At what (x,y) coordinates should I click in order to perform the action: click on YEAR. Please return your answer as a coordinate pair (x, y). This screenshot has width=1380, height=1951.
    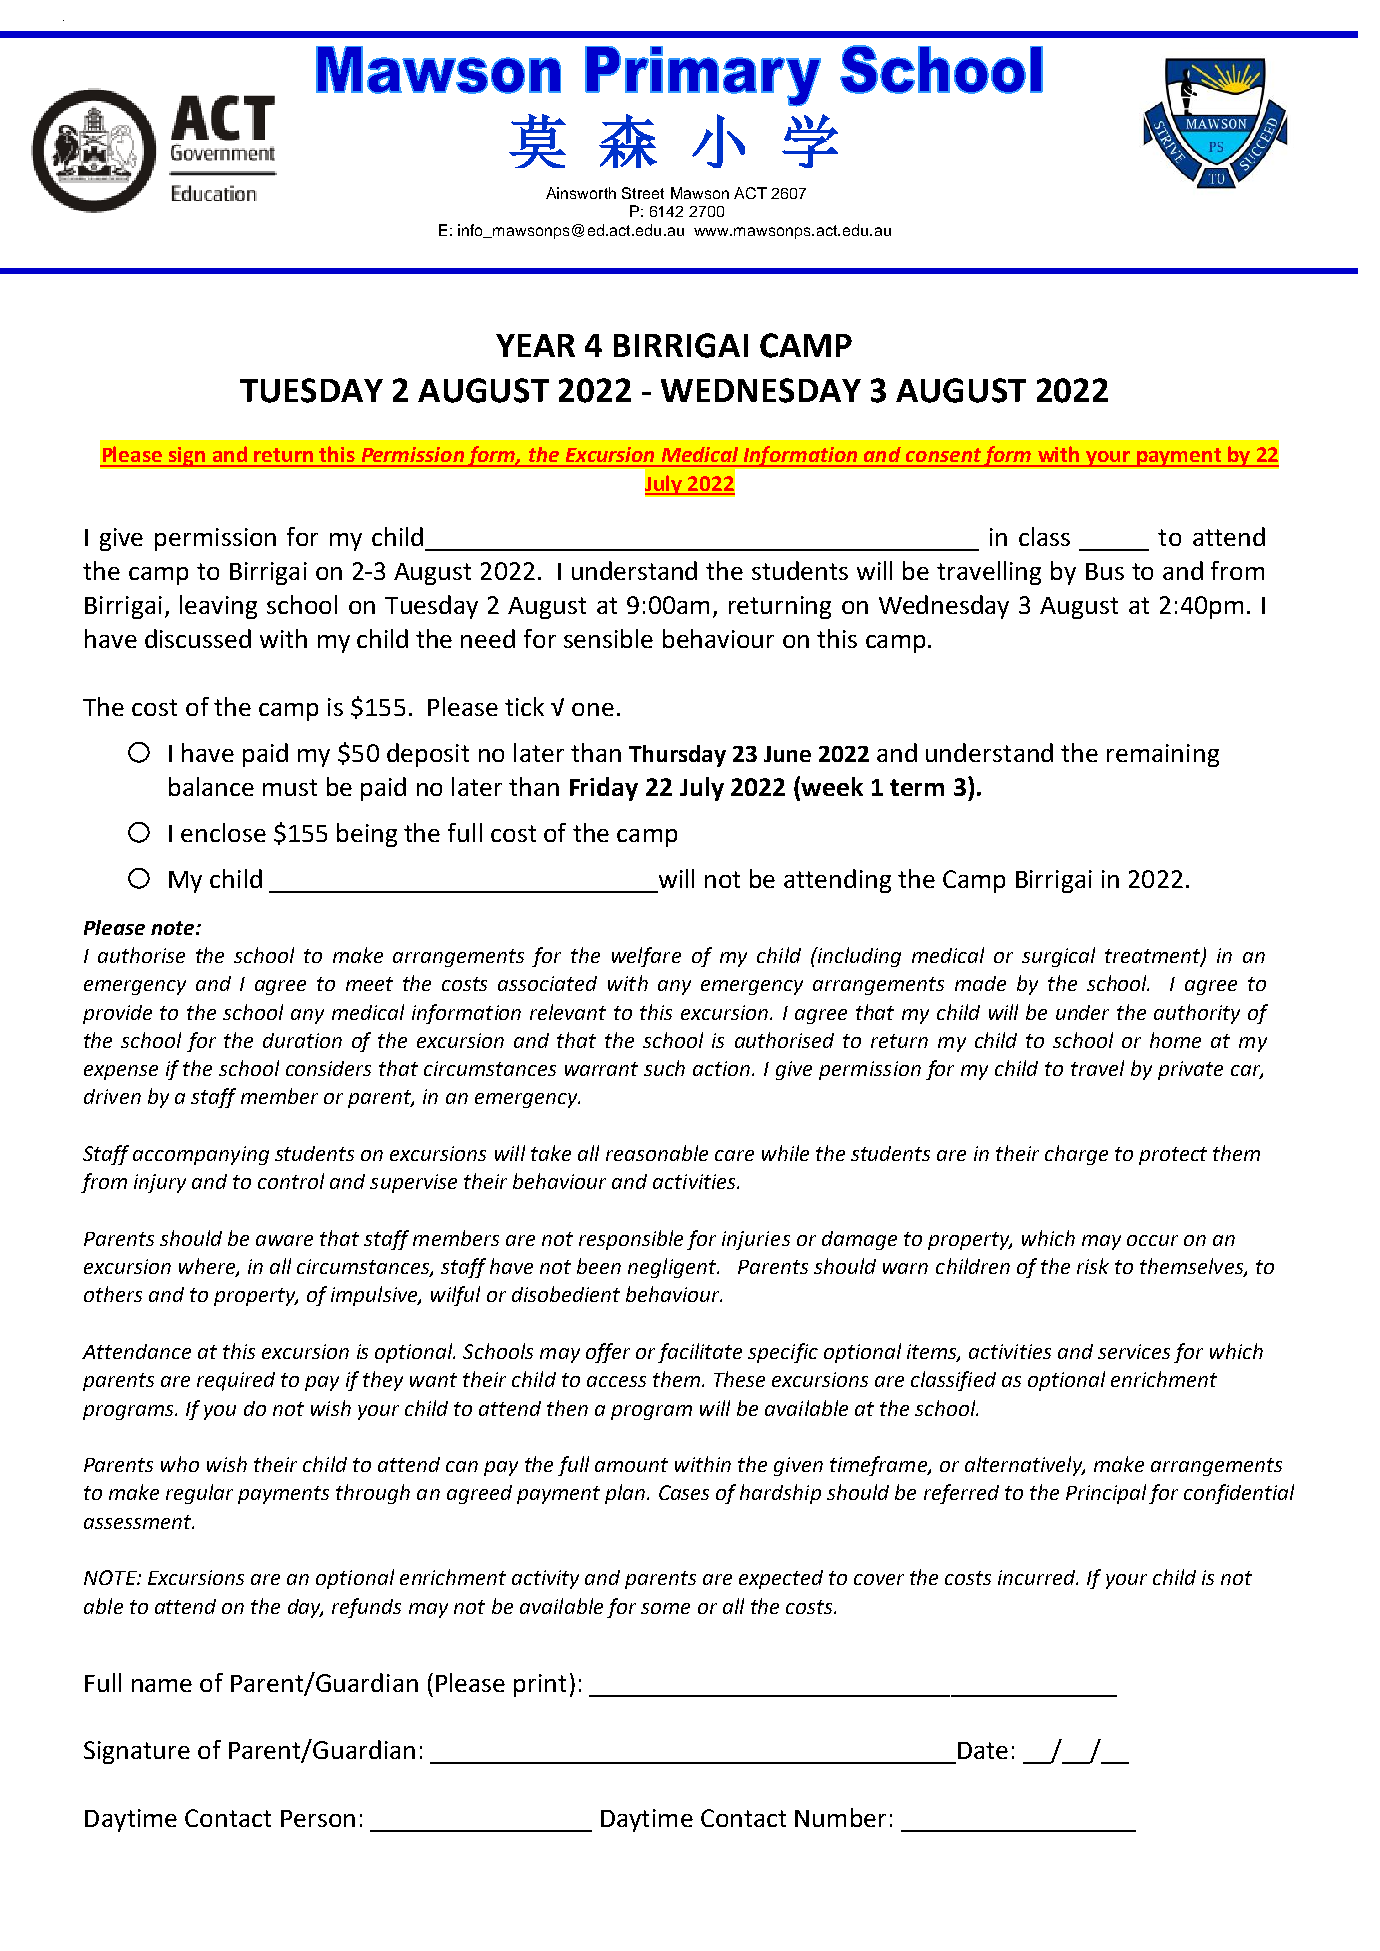
    Looking at the image, I should click on (535, 345).
